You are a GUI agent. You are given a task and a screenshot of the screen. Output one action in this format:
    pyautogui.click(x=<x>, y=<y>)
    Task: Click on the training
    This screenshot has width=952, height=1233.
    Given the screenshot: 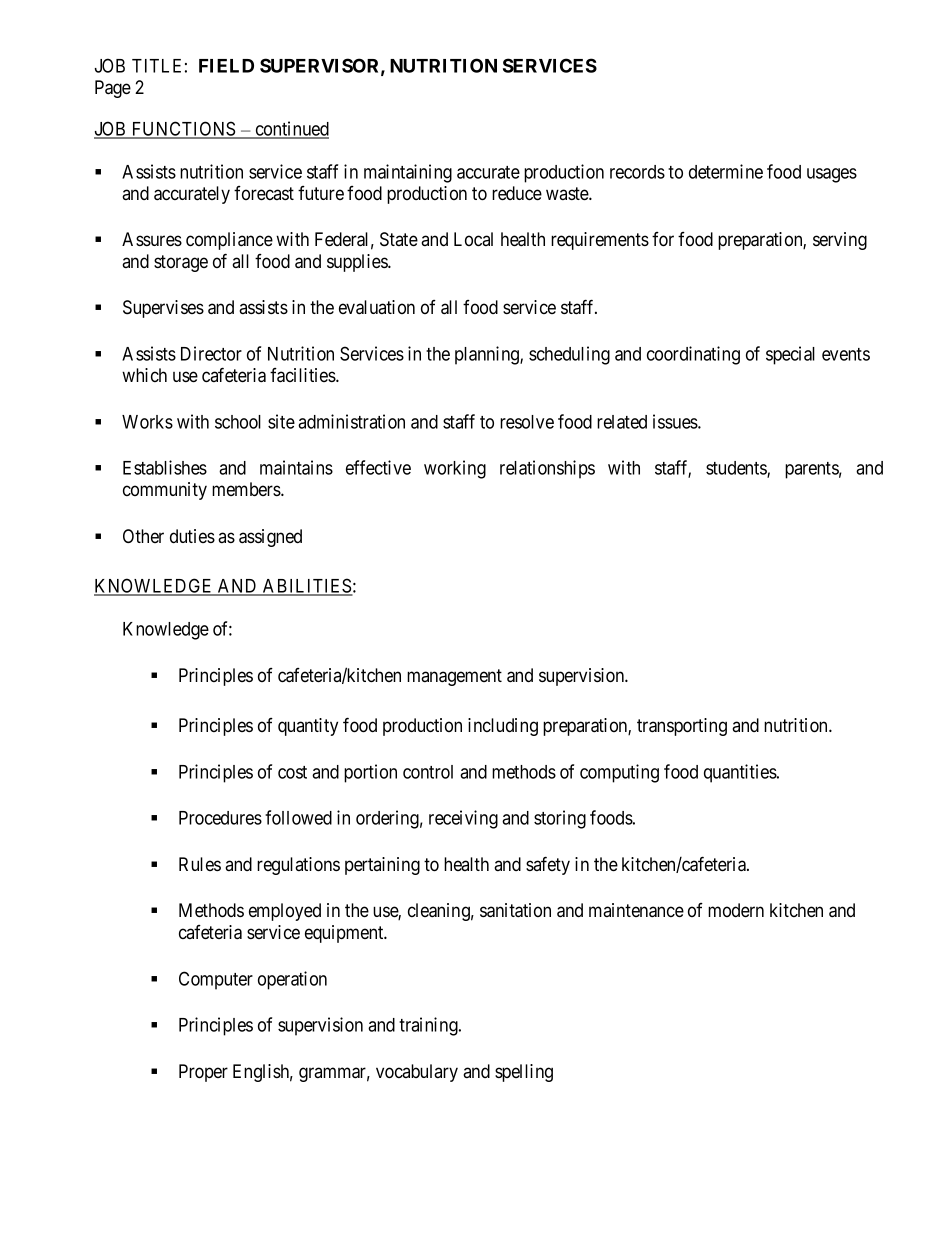 What is the action you would take?
    pyautogui.click(x=429, y=1026)
